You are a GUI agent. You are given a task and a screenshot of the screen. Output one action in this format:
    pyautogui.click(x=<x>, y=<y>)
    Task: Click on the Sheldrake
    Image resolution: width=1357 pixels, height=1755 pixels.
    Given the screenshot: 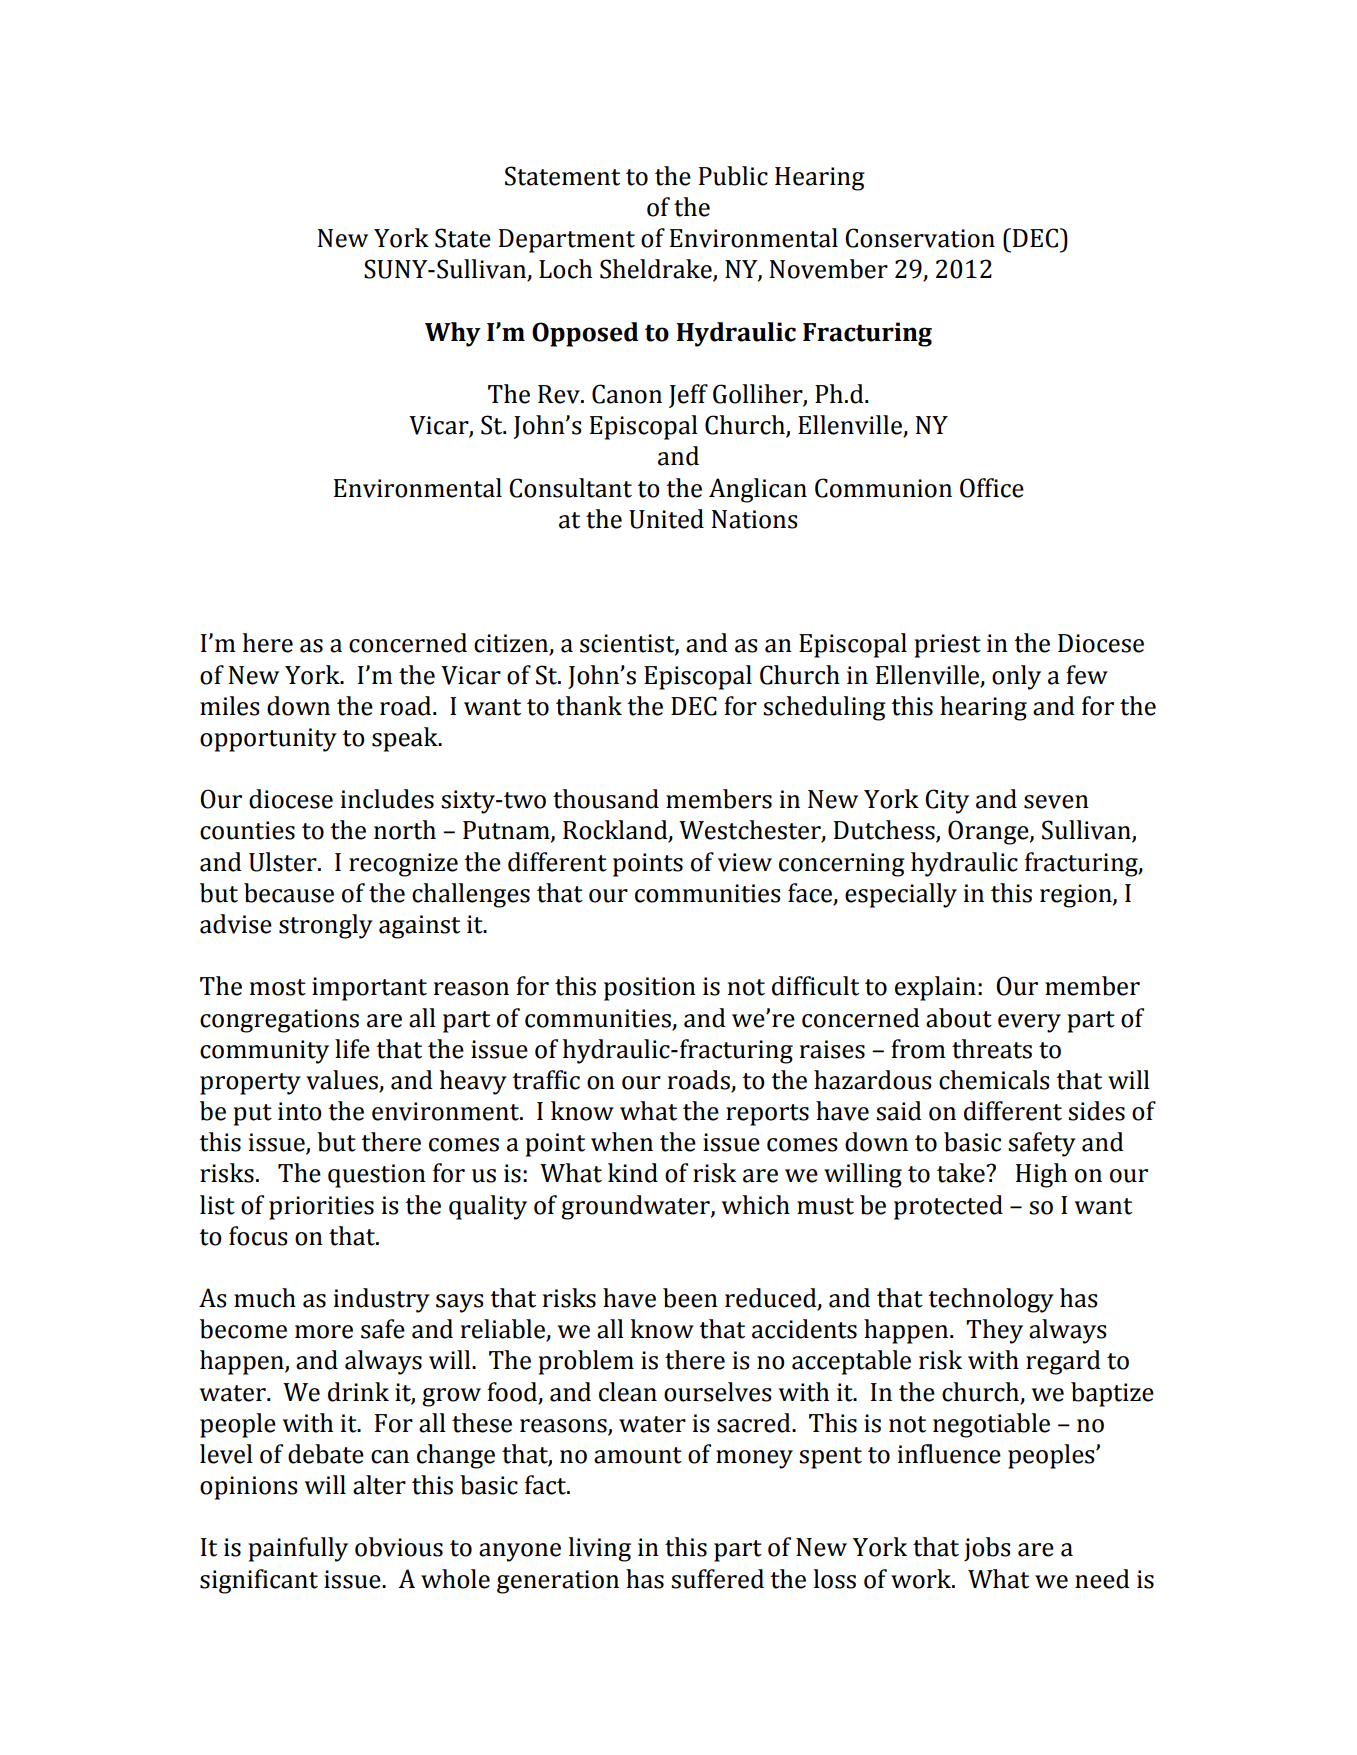 What is the action you would take?
    pyautogui.click(x=657, y=270)
